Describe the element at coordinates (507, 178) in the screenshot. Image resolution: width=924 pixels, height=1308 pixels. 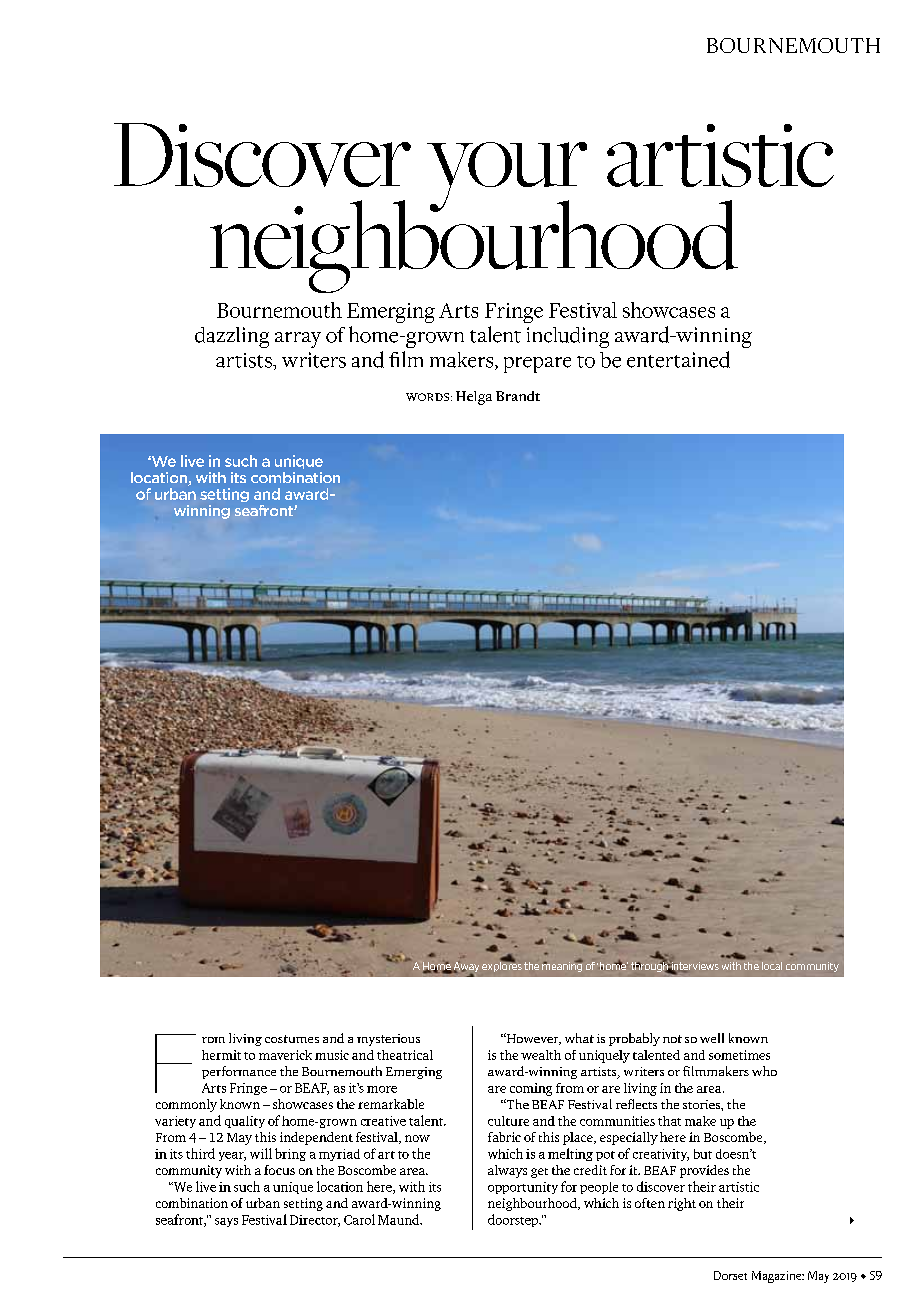
I see `your` at that location.
